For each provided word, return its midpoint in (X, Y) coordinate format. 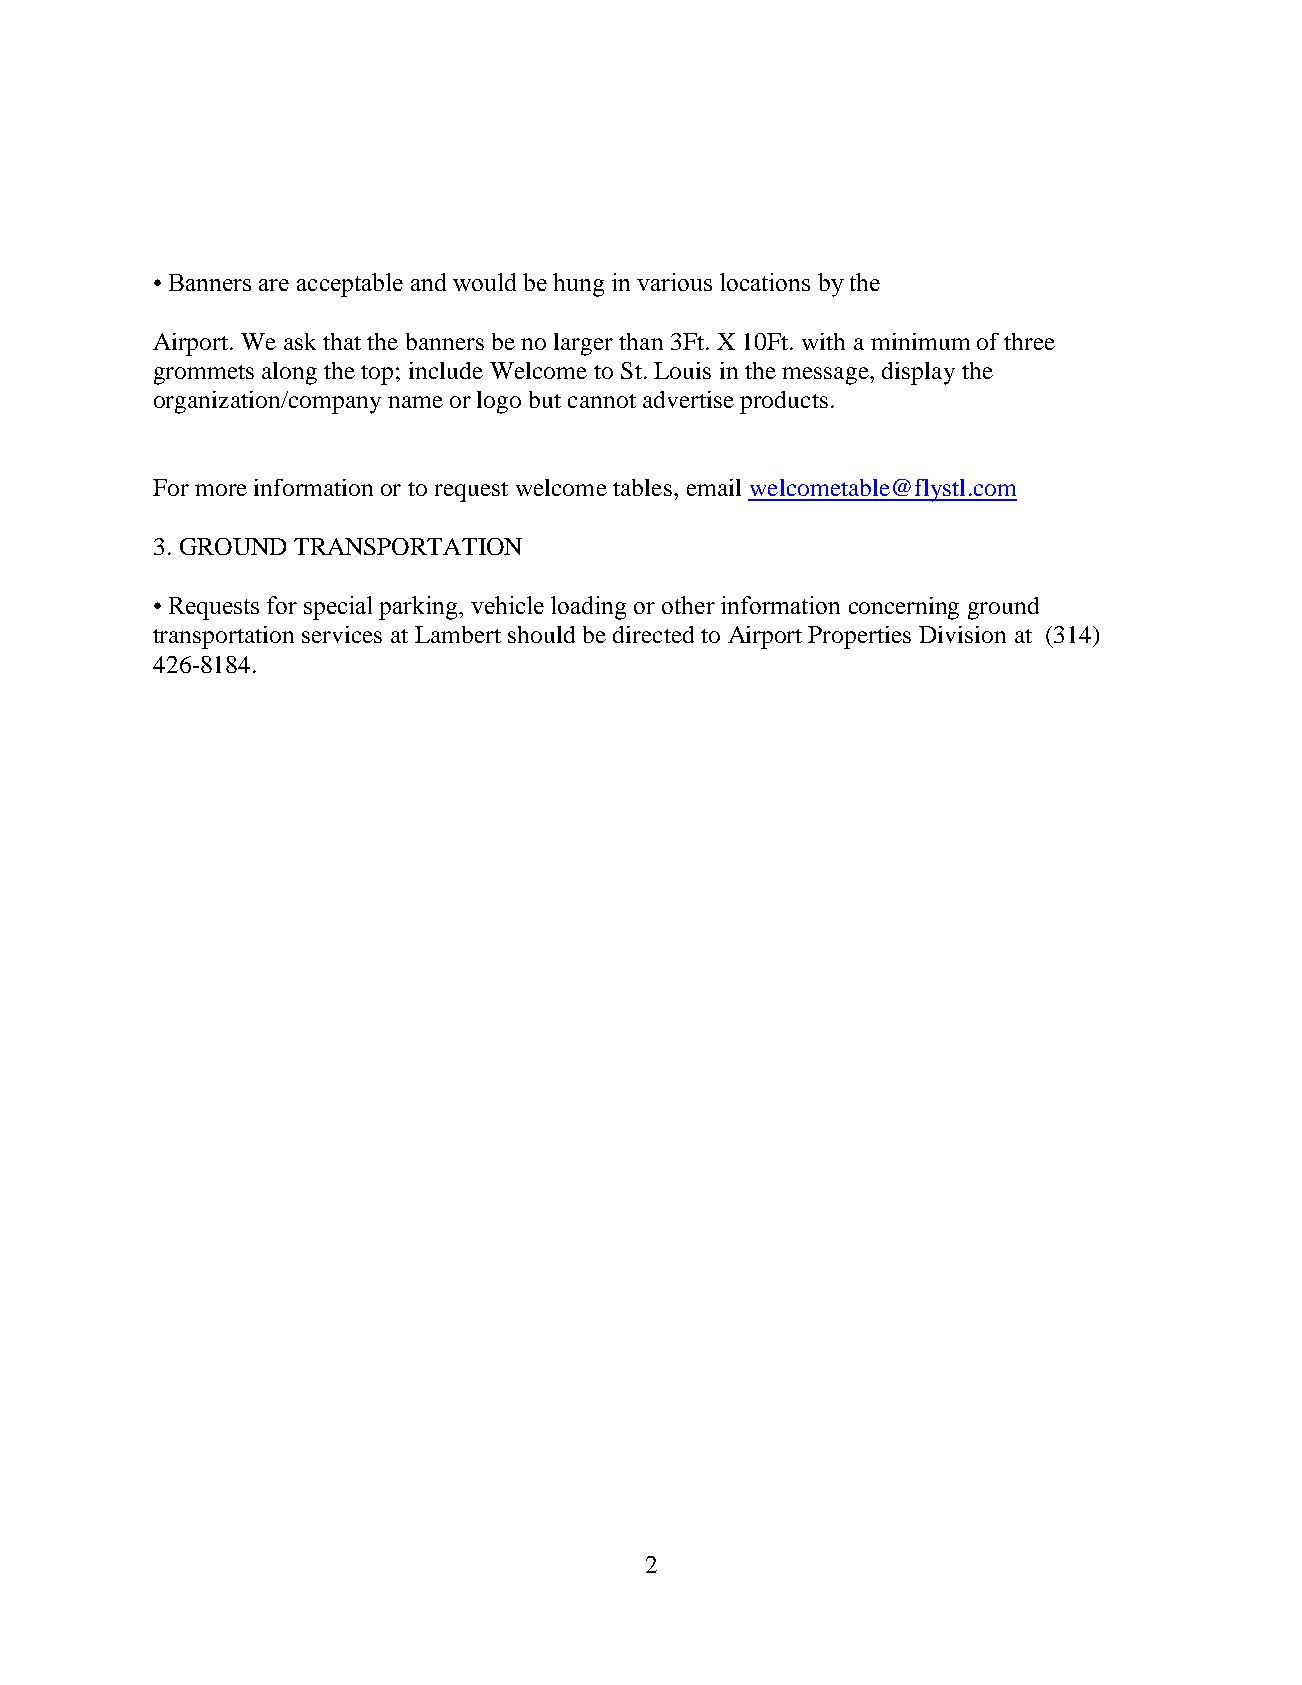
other (688, 605)
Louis (682, 370)
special (338, 608)
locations (765, 282)
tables (642, 487)
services (342, 634)
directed (653, 634)
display (918, 373)
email (714, 487)
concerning (904, 608)
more (221, 490)
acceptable (350, 285)
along (289, 373)
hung (578, 285)
